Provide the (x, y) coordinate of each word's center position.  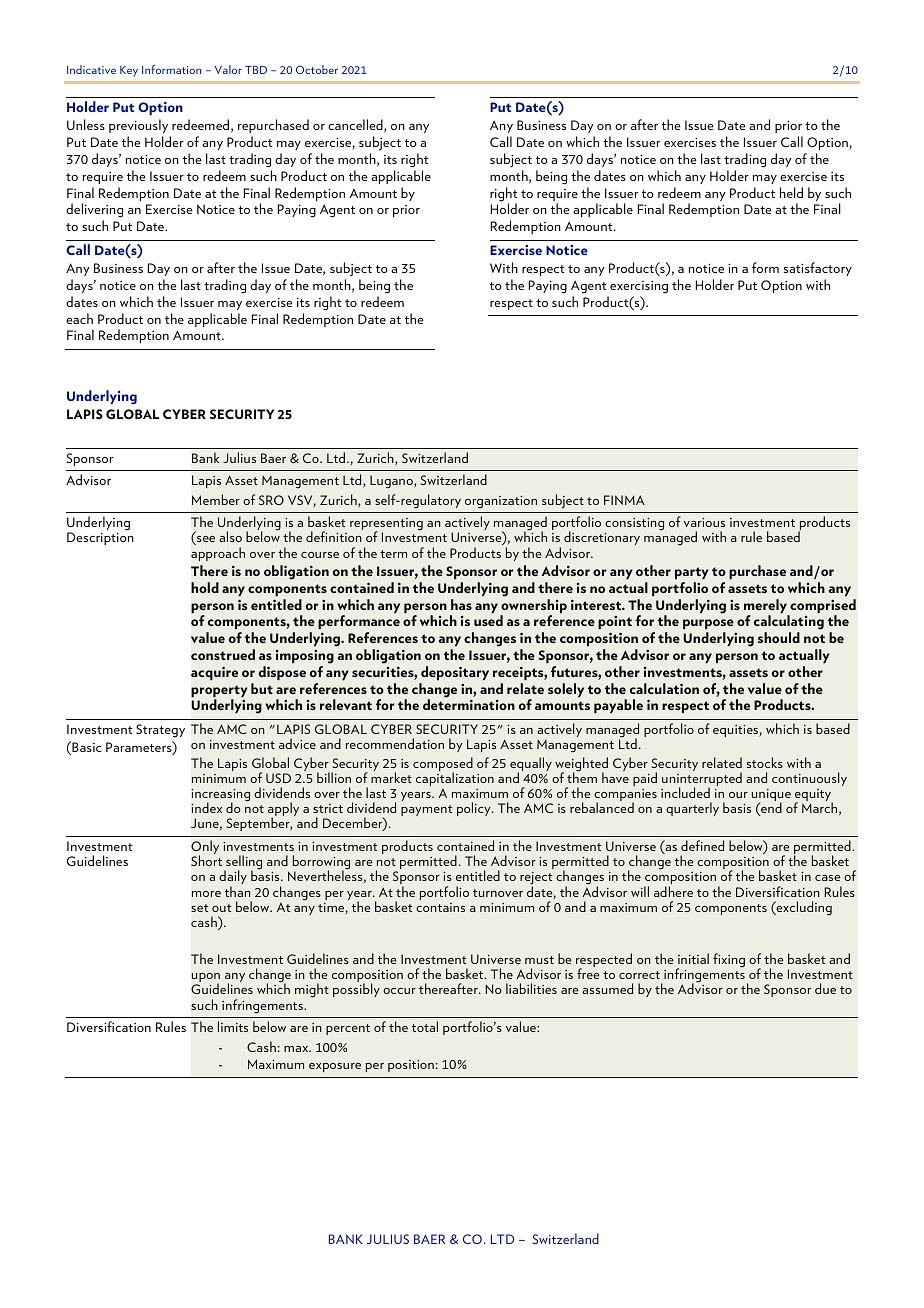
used (488, 620)
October (317, 69)
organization (501, 502)
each (79, 318)
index (206, 807)
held (791, 192)
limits (233, 1026)
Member (216, 499)
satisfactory (818, 269)
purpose (708, 626)
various (704, 522)
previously (138, 126)
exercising (639, 287)
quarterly (692, 809)
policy (475, 809)
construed (223, 654)
